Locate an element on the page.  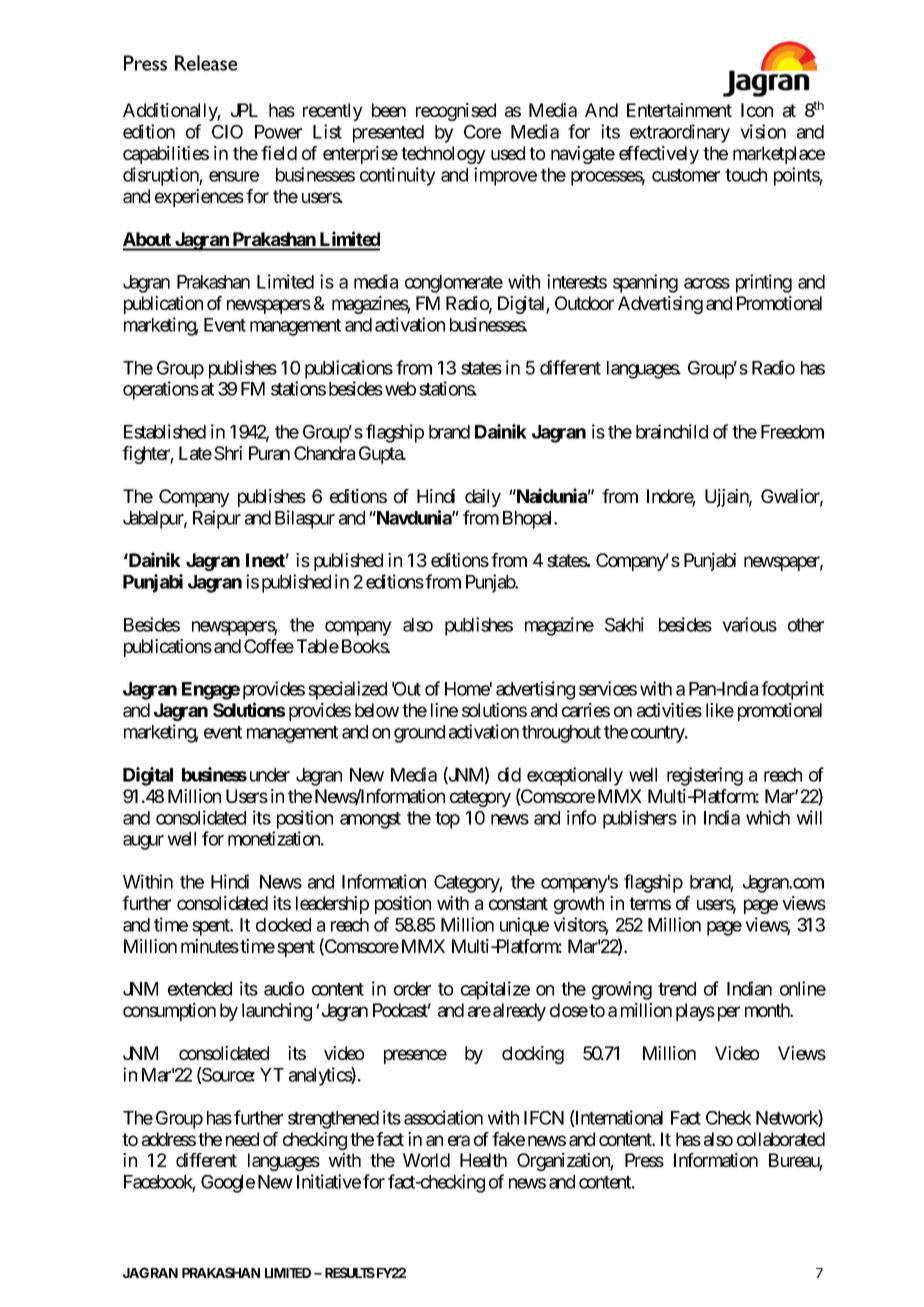
various is located at coordinates (749, 624).
